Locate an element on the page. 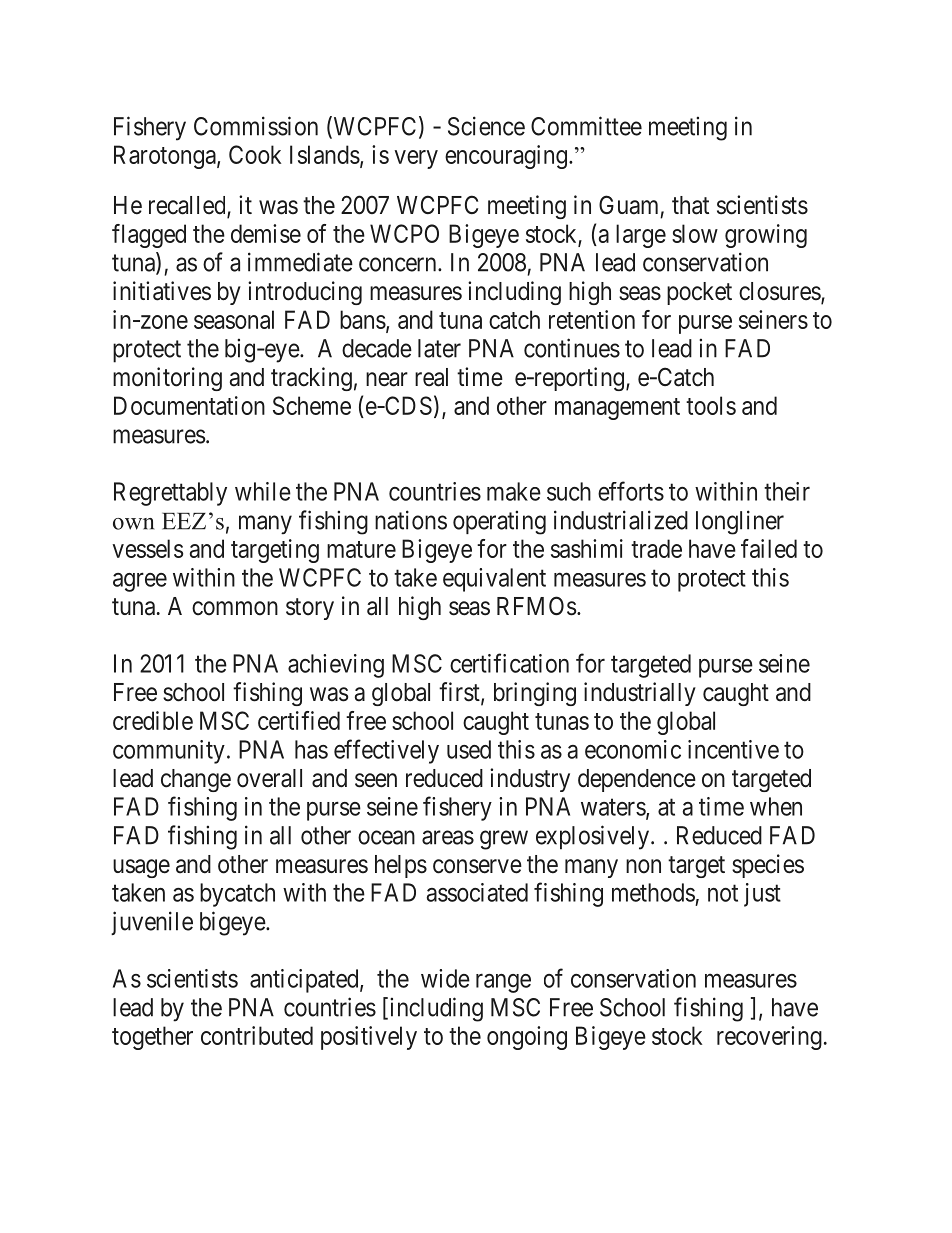 This document has width=952, height=1233. that is located at coordinates (690, 205).
